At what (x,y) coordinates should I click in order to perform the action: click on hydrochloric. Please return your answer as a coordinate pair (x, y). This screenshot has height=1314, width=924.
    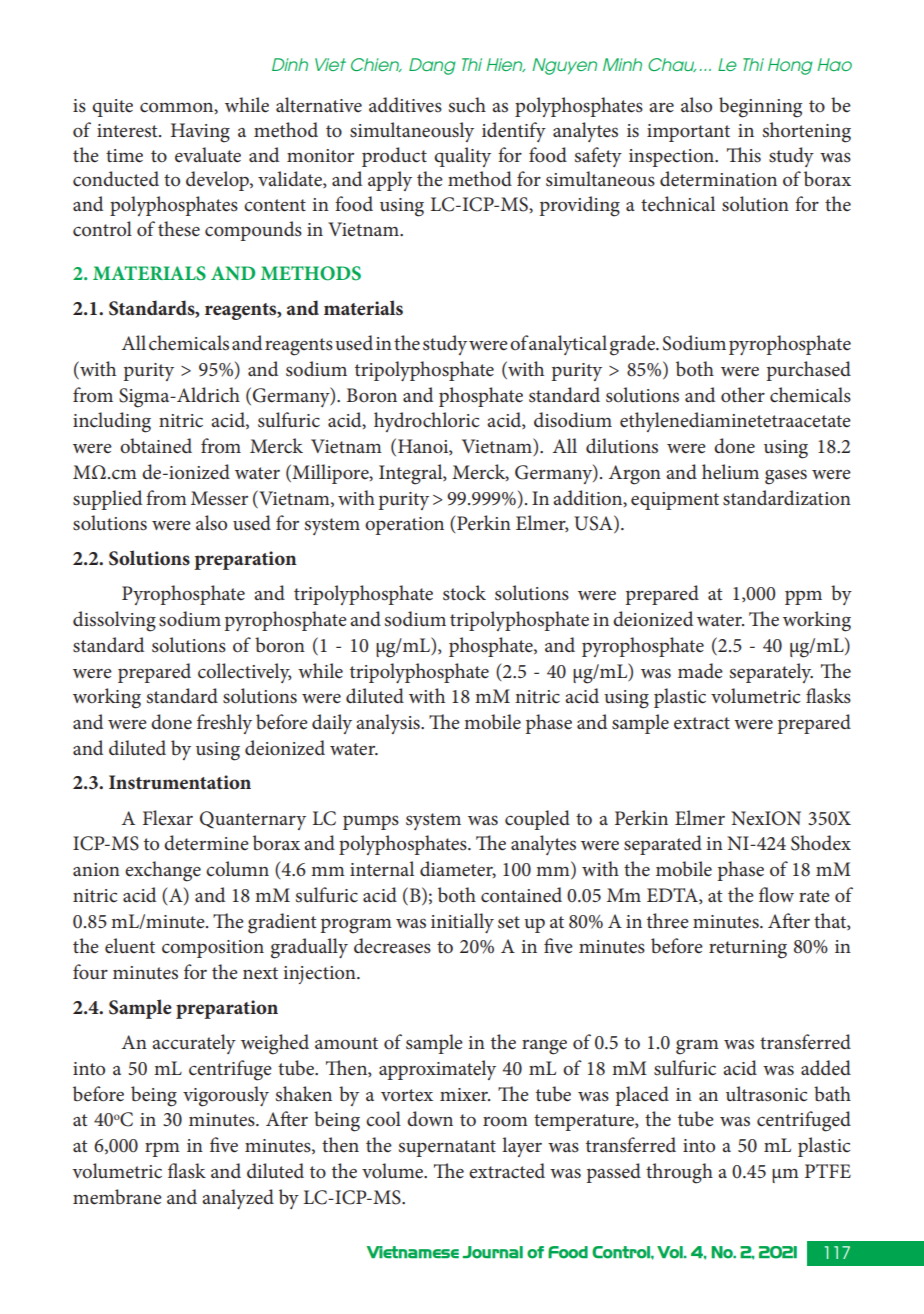
    Looking at the image, I should click on (426, 422).
